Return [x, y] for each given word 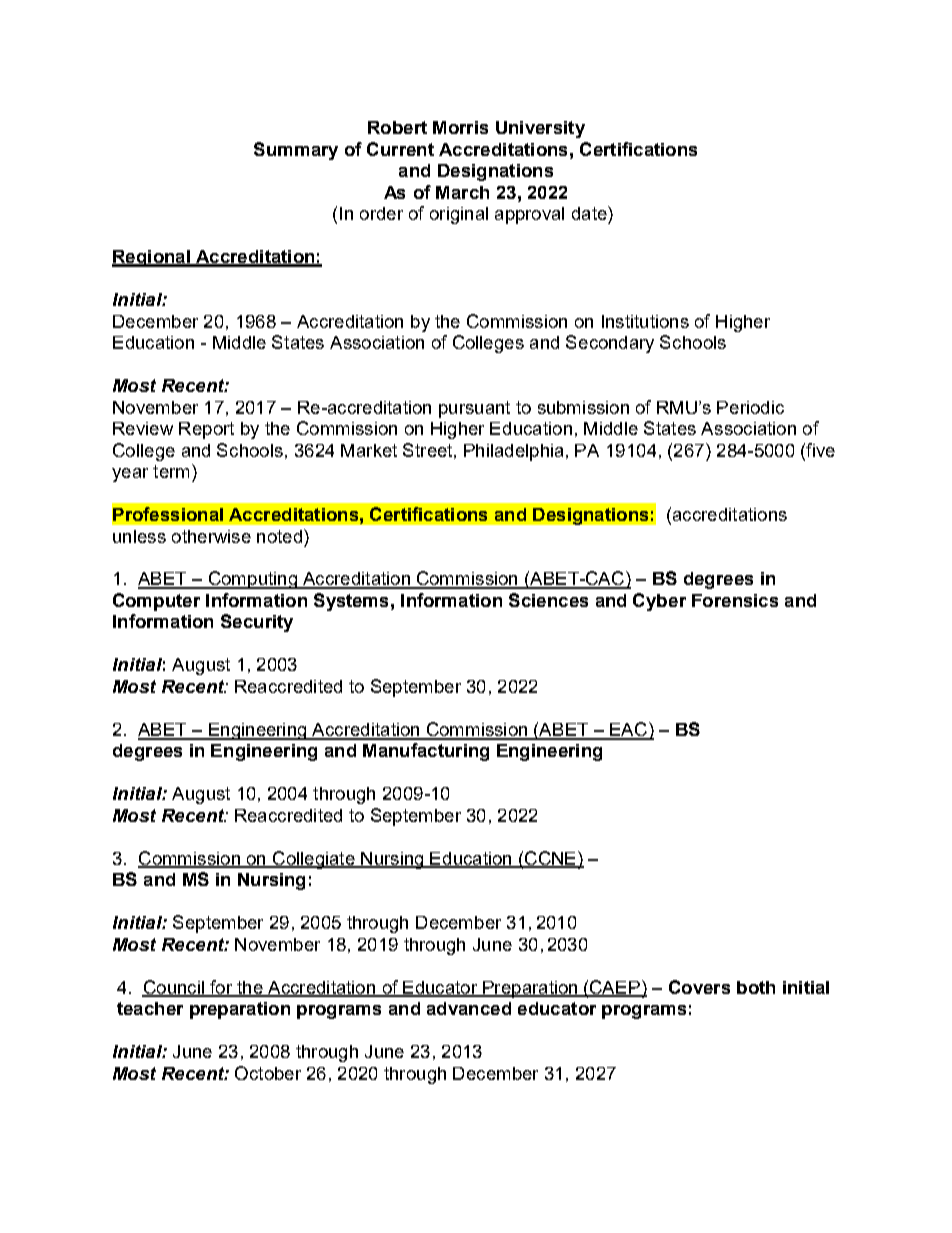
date [590, 213]
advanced [469, 1008]
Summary [296, 151]
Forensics [735, 600]
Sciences [548, 600]
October [268, 1073]
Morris [460, 127]
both [756, 987]
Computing [252, 580]
